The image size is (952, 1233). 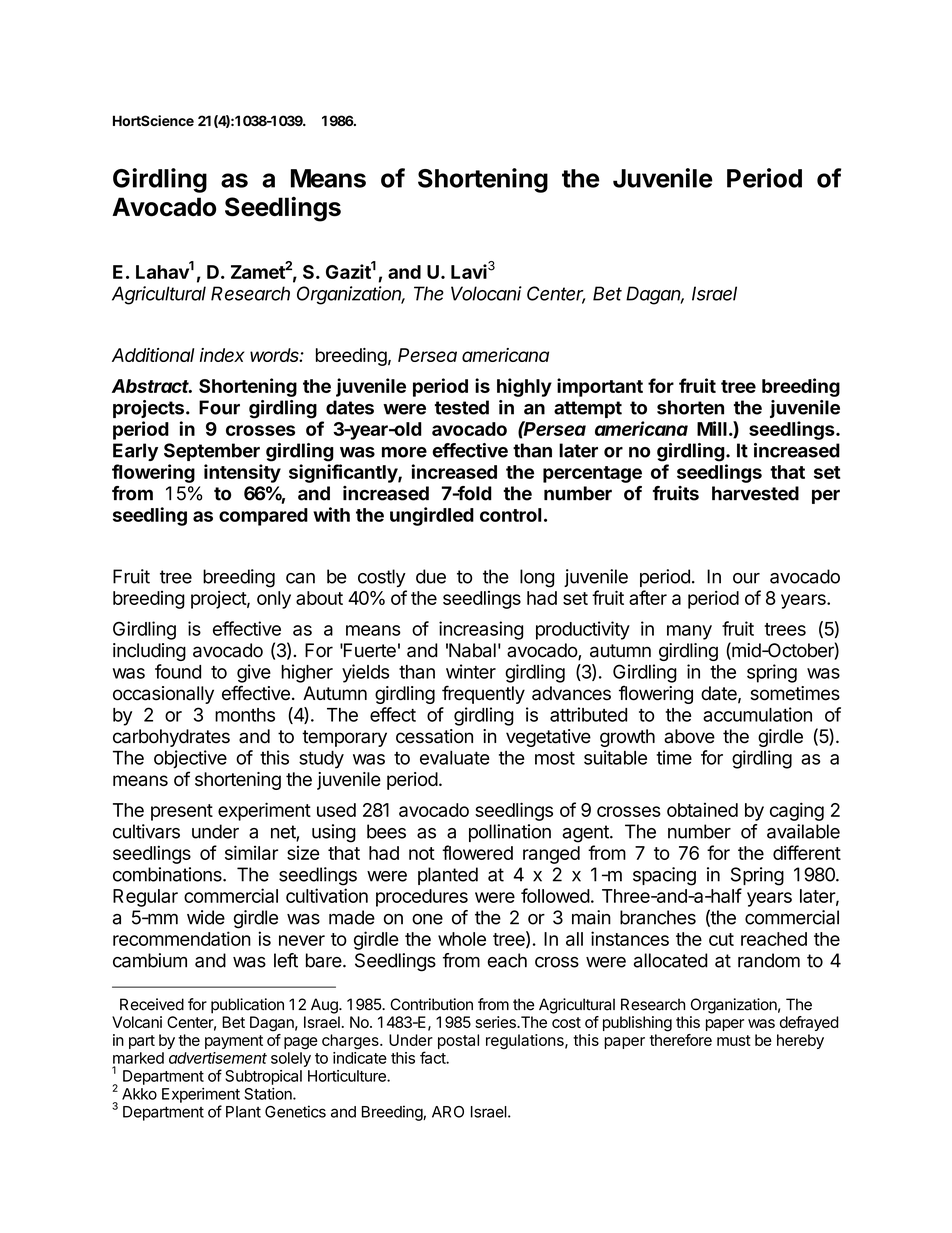 I want to click on Mill, so click(x=712, y=428).
